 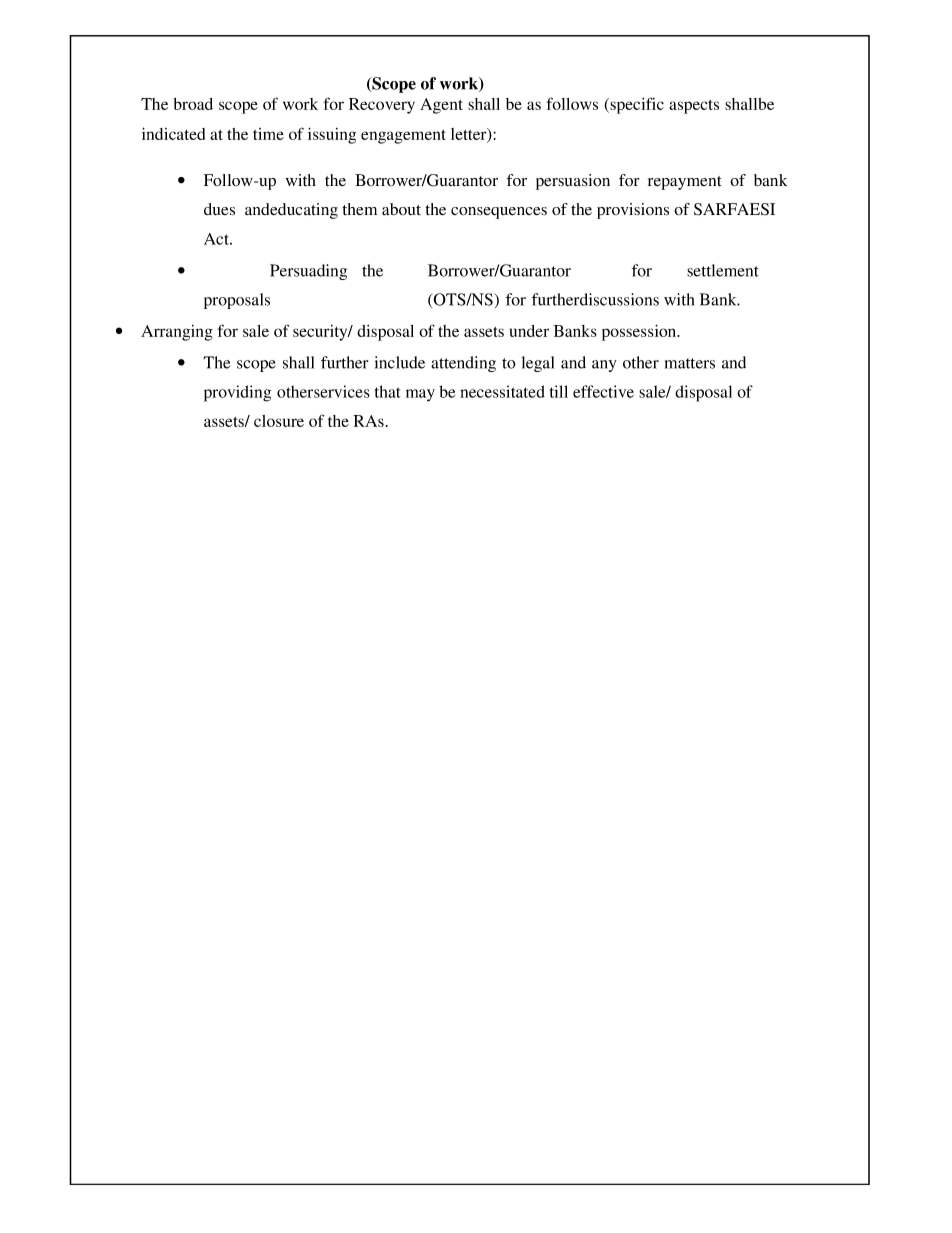 What do you see at coordinates (237, 301) in the screenshot?
I see `proposals` at bounding box center [237, 301].
